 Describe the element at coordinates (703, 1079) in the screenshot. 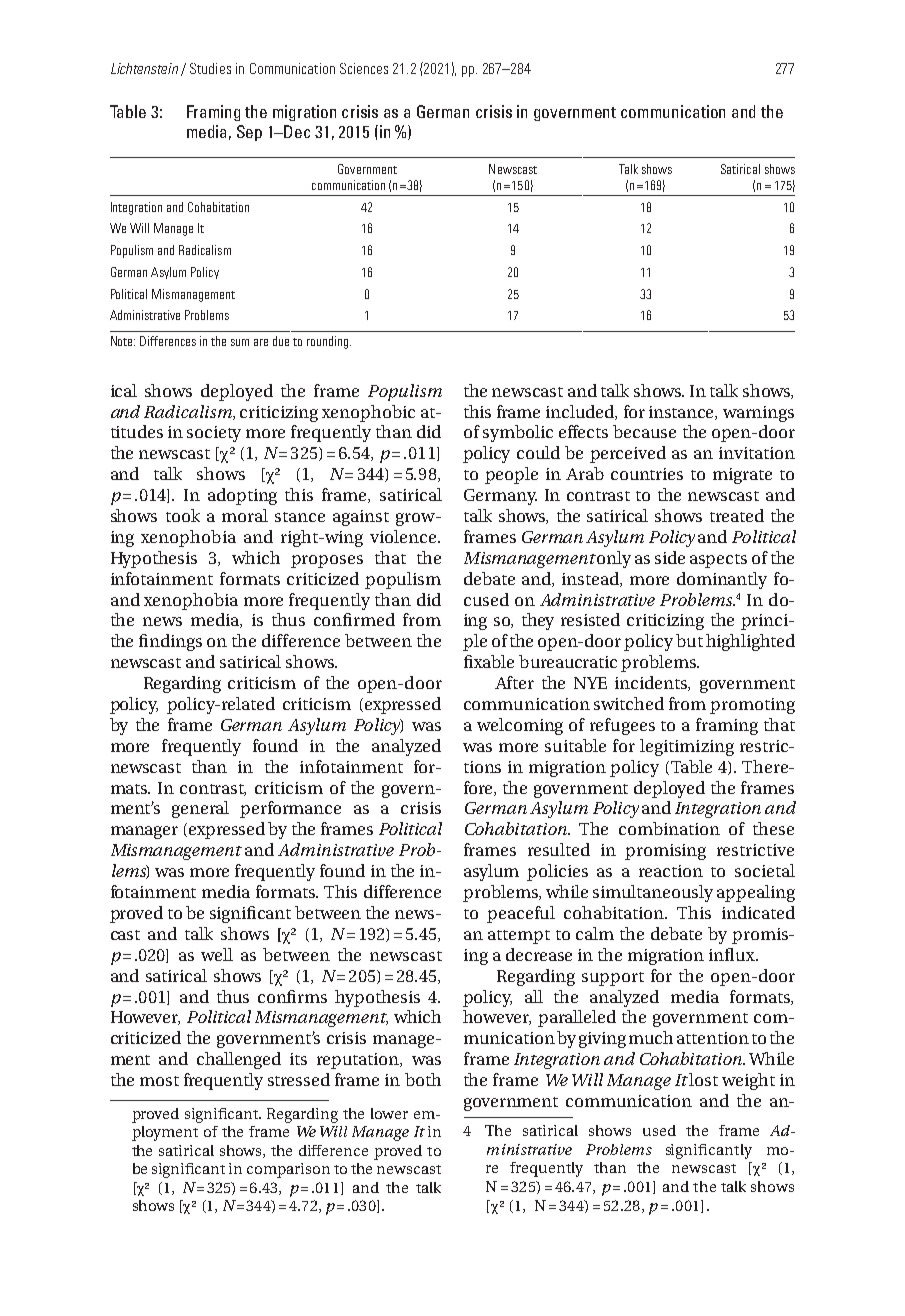

I see `lost` at that location.
